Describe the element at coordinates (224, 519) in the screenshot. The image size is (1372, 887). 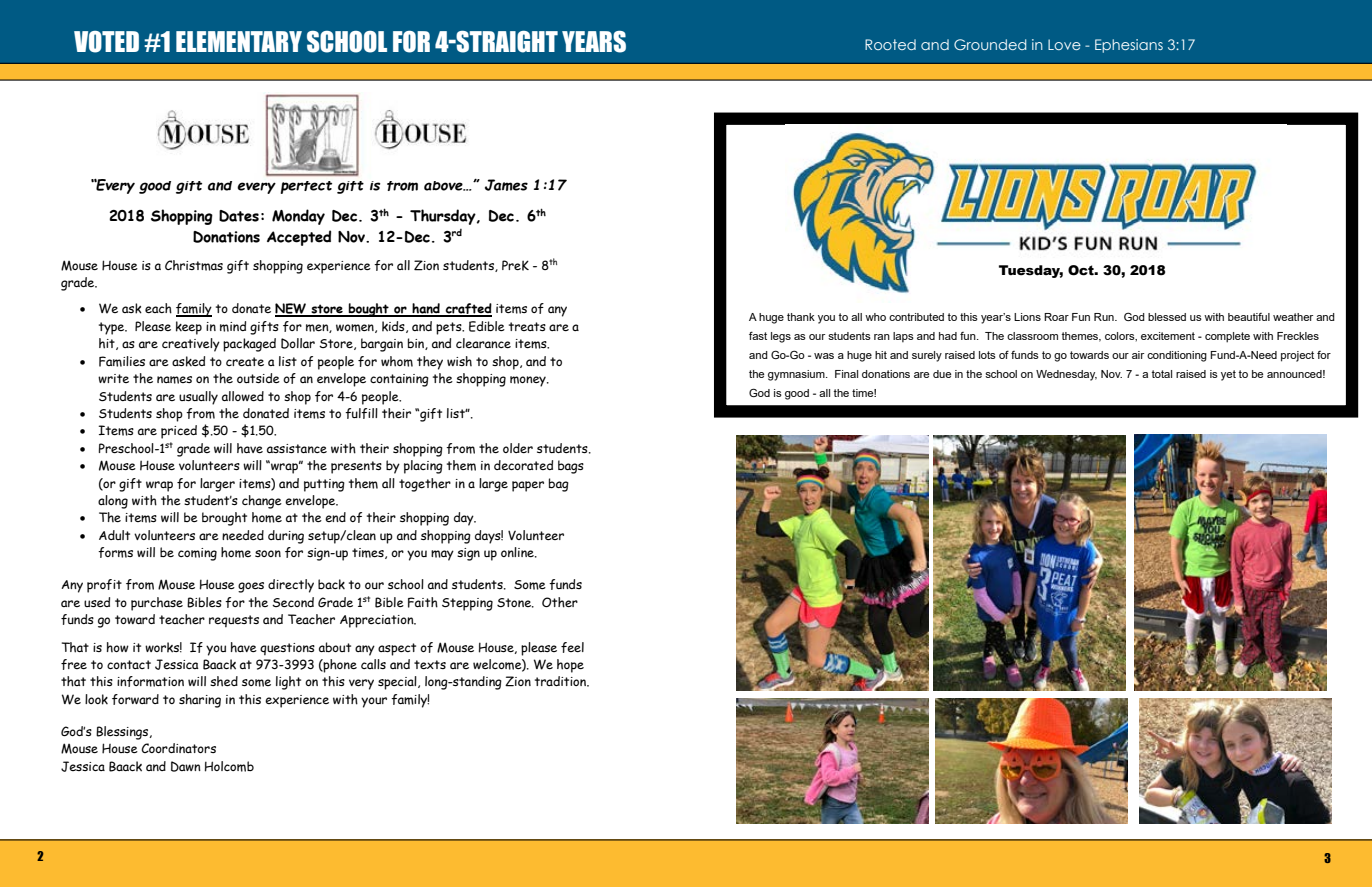
I see `brought` at that location.
